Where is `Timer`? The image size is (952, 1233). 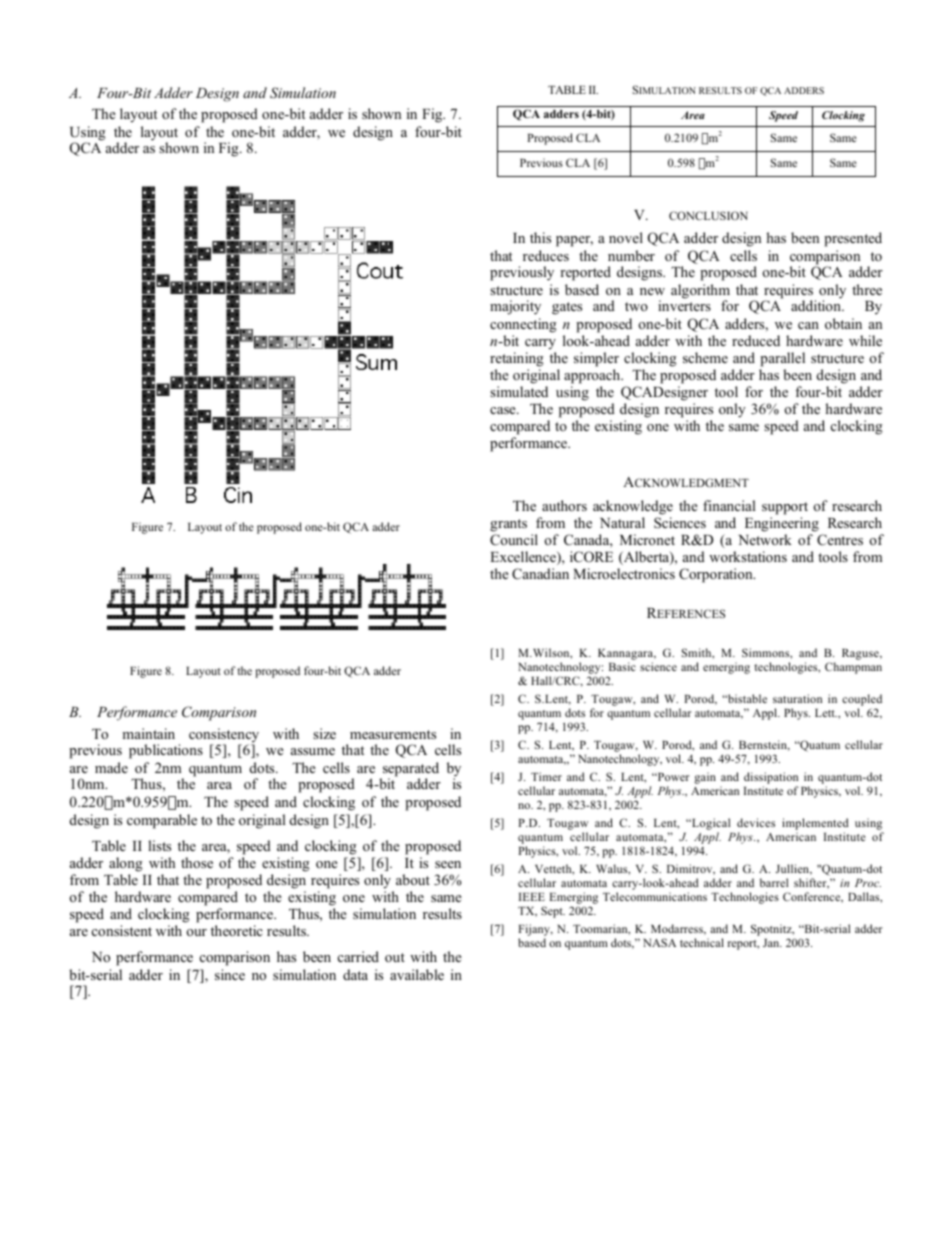 Timer is located at coordinates (546, 776).
